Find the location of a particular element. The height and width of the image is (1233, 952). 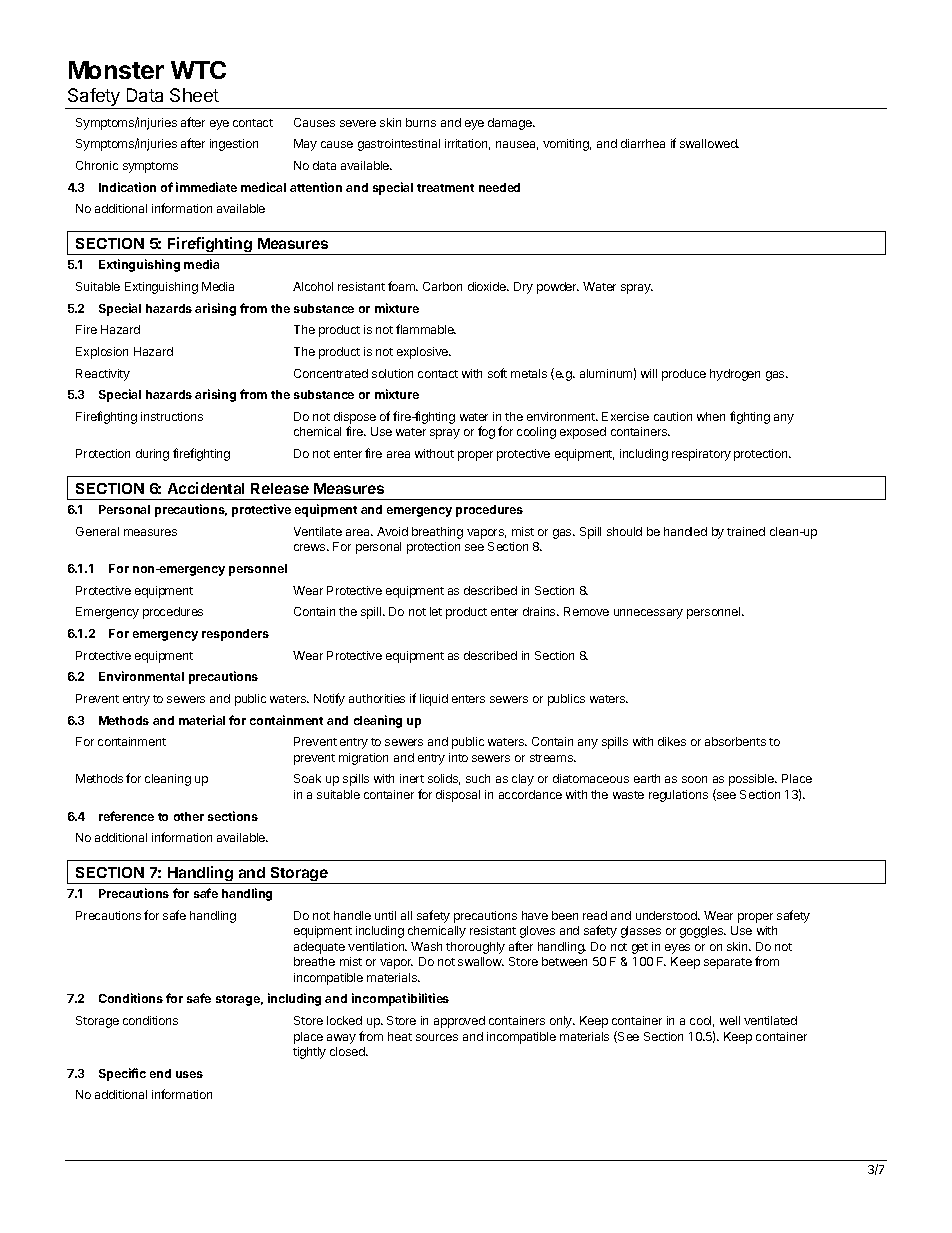

disposal is located at coordinates (458, 796).
